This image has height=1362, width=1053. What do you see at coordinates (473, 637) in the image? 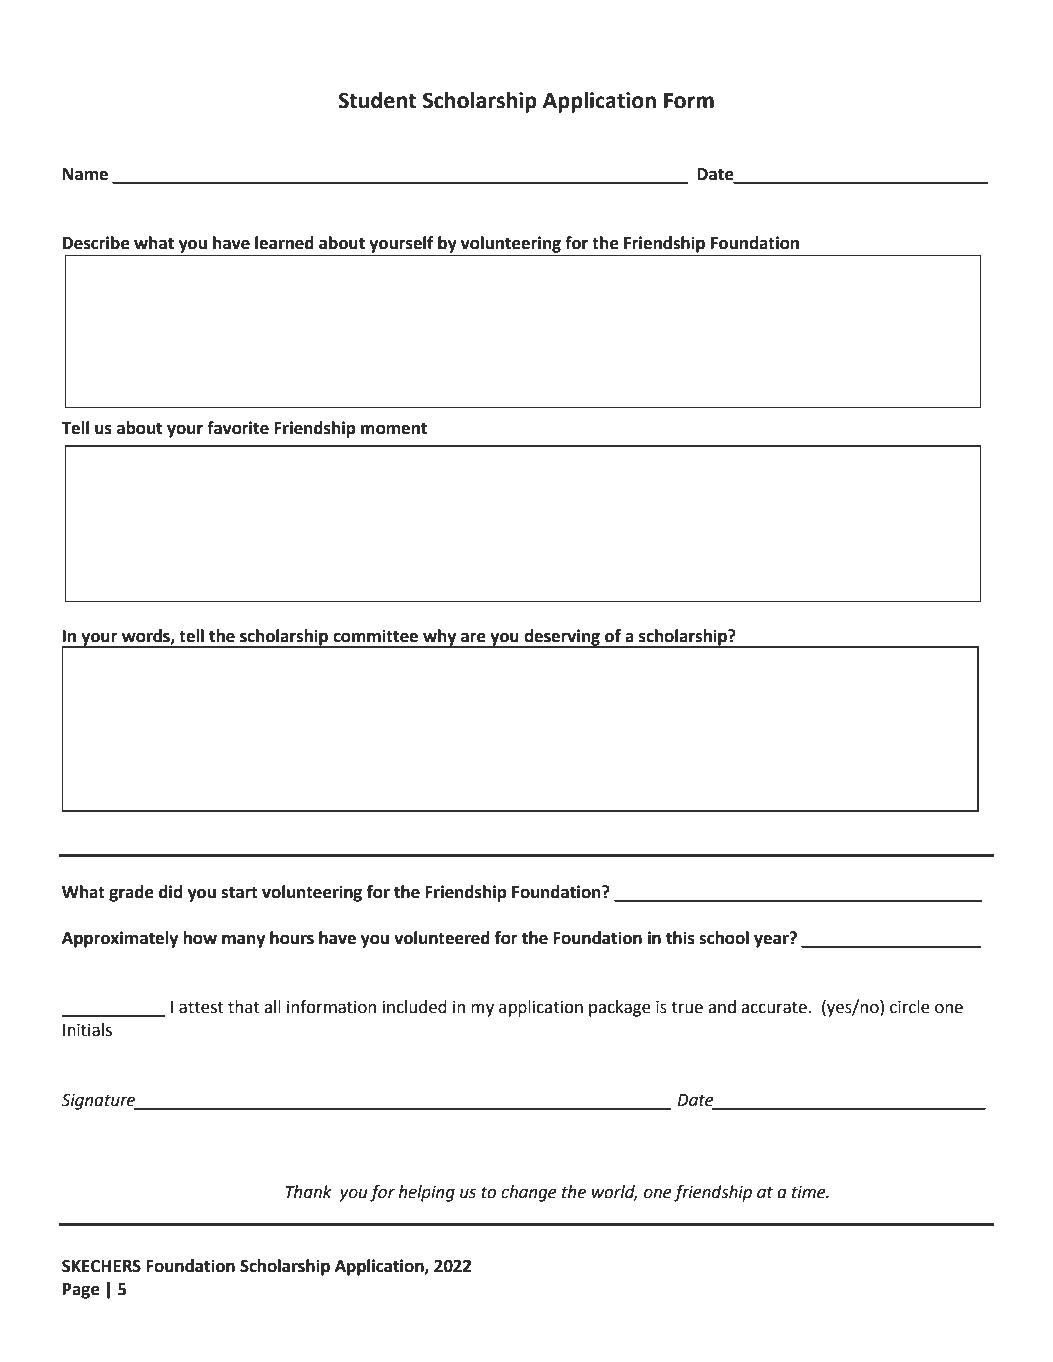
I see `are` at bounding box center [473, 637].
